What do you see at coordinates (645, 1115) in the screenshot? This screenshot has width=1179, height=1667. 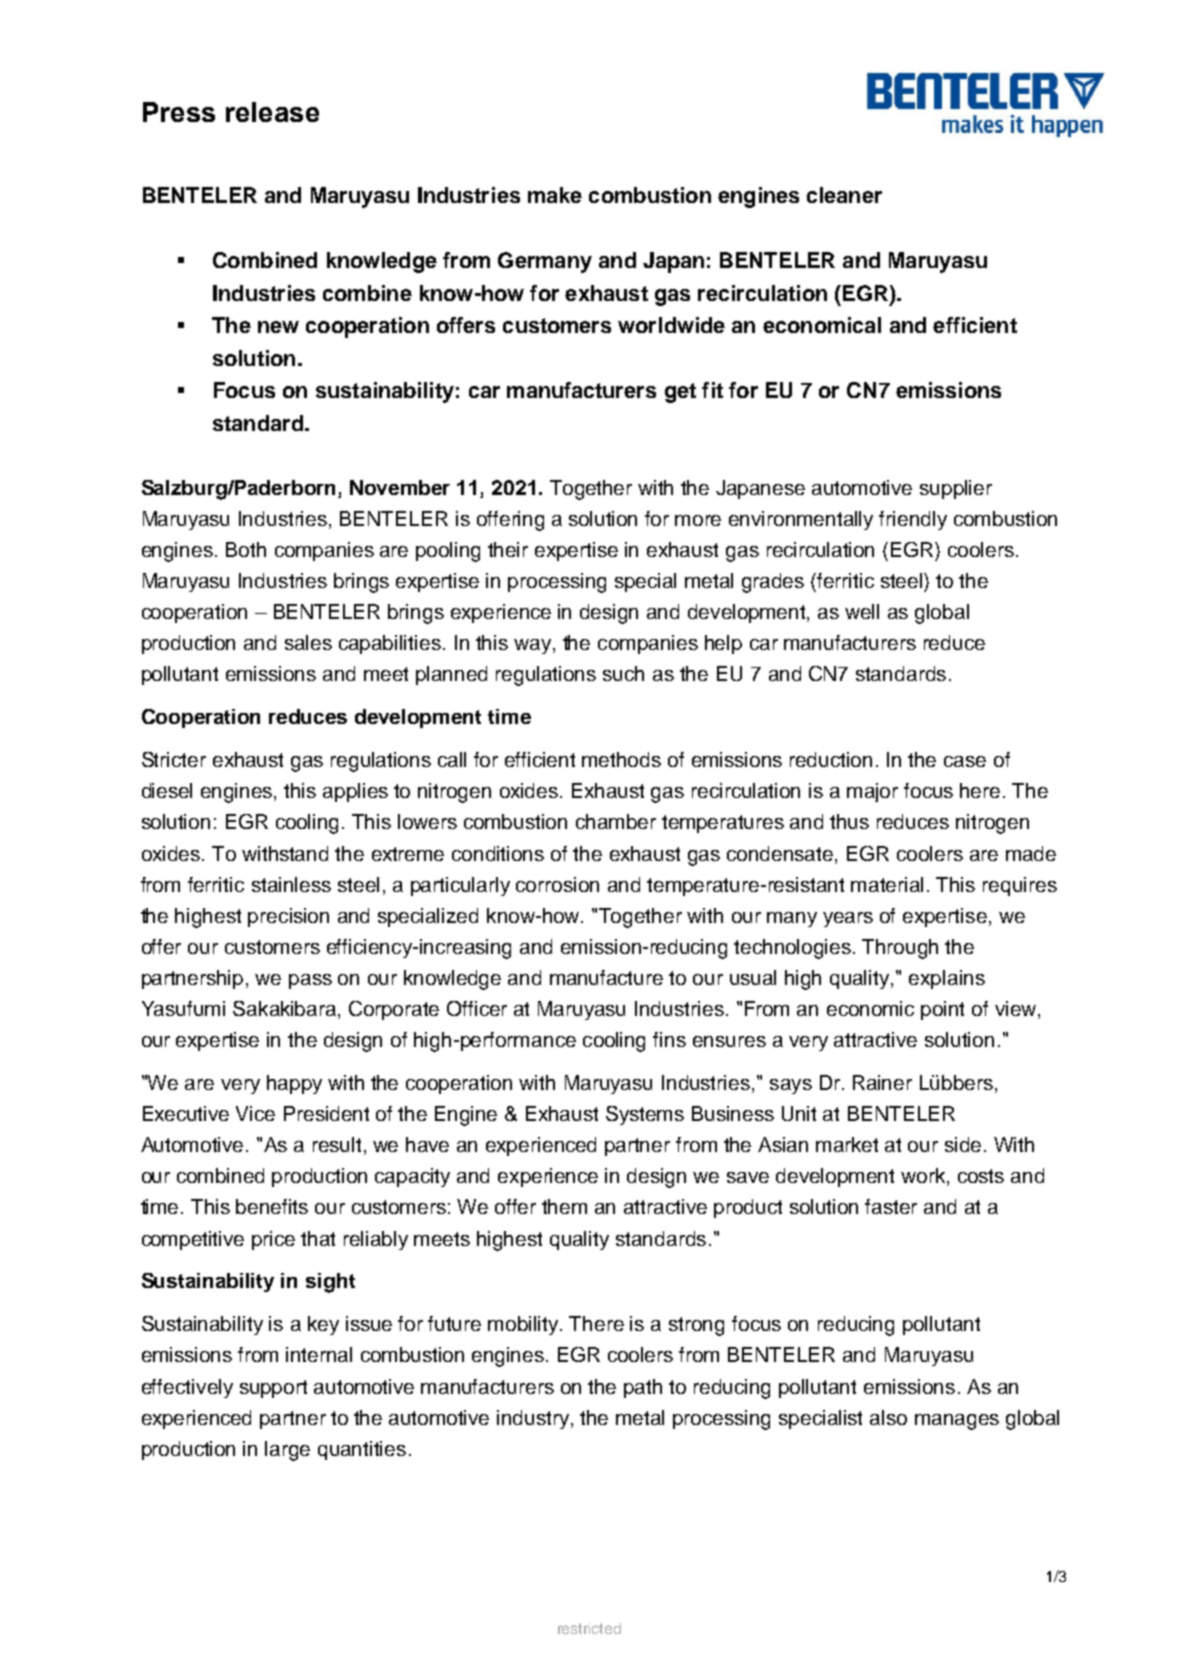 I see `Systems` at bounding box center [645, 1115].
